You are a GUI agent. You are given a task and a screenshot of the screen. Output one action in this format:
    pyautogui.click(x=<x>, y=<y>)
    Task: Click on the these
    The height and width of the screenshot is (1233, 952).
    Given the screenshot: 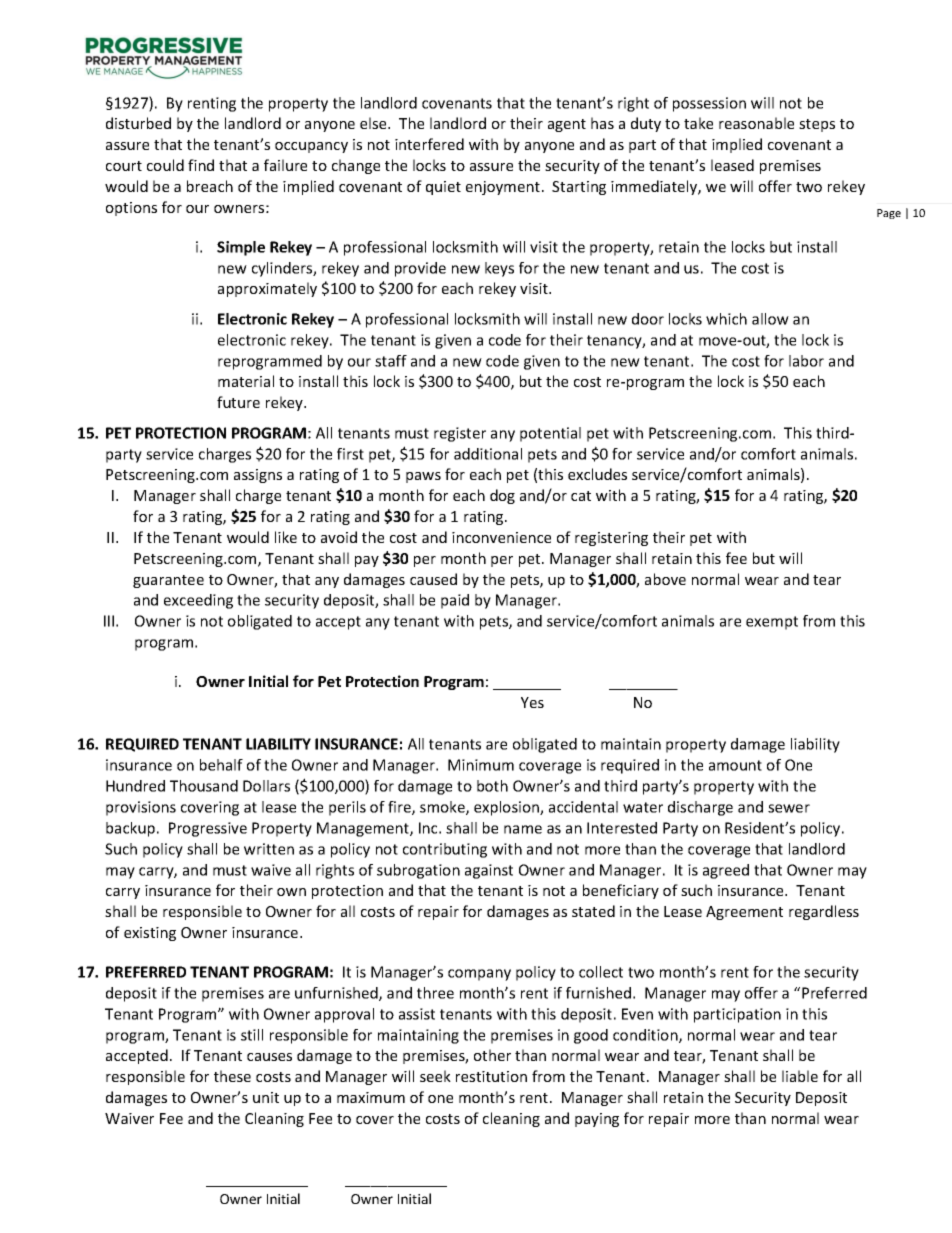 What is the action you would take?
    pyautogui.click(x=232, y=1076)
